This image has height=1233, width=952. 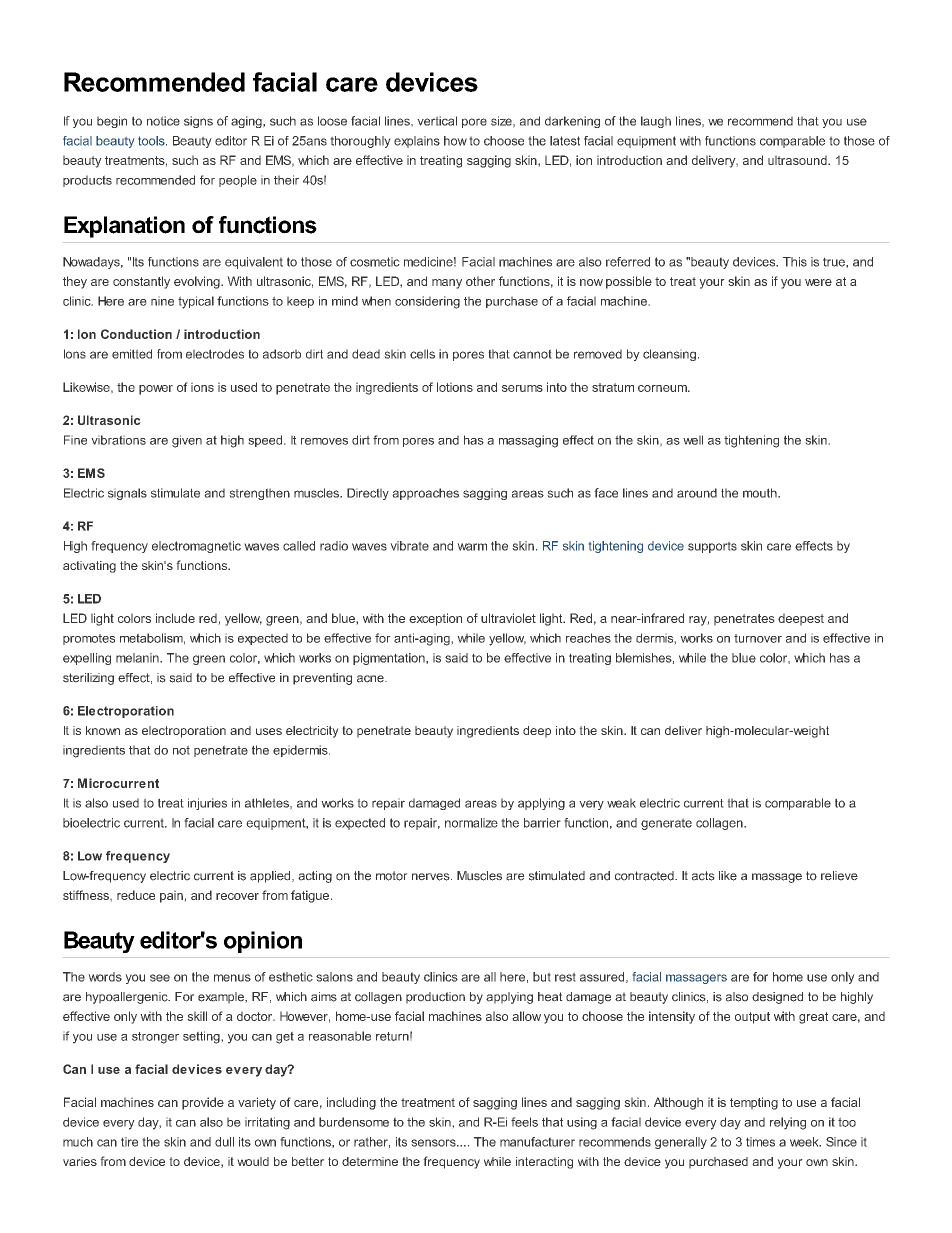 I want to click on tire, so click(x=129, y=1142).
